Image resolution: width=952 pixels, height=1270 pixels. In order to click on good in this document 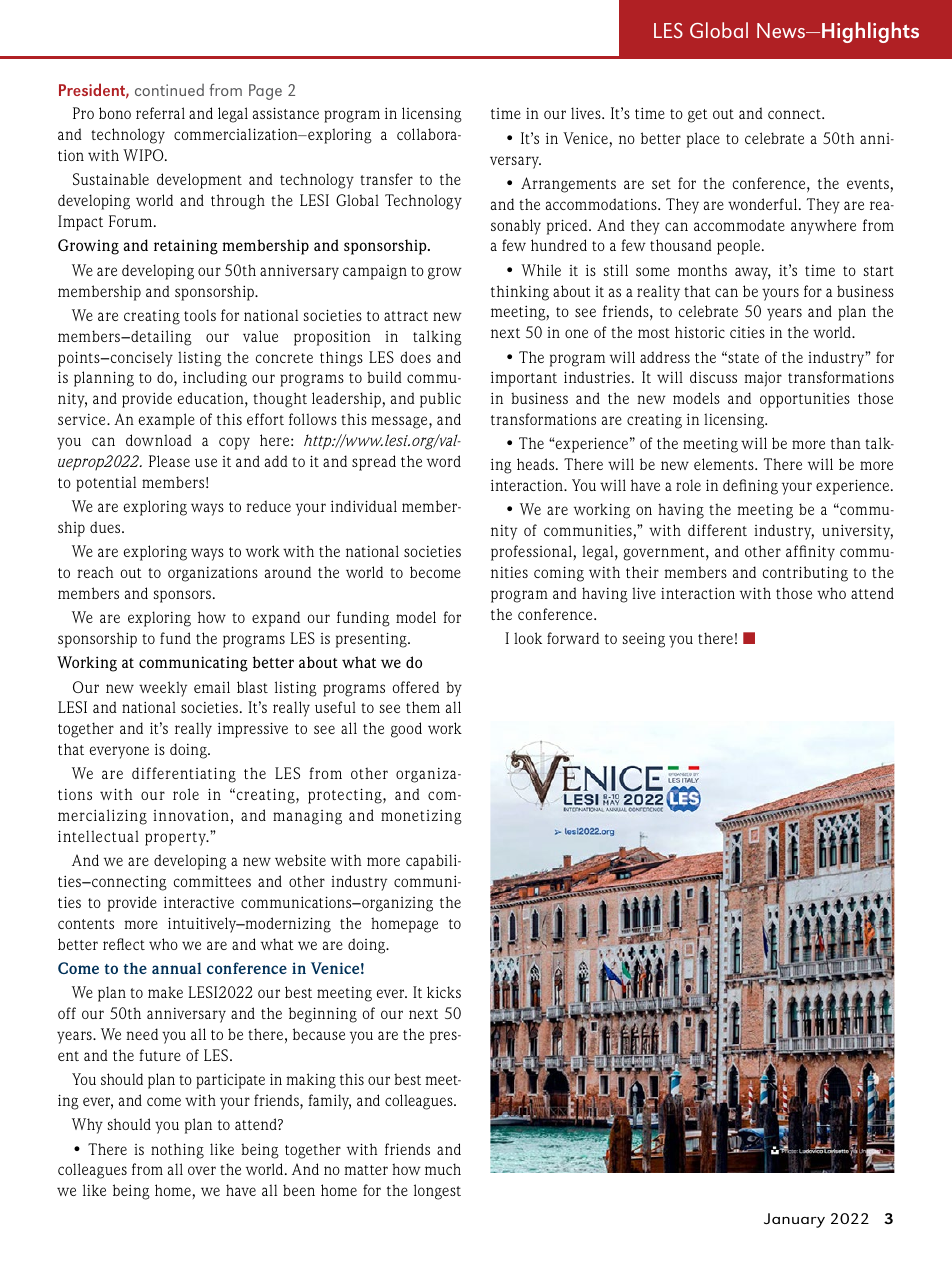, I will do `click(406, 730)`.
